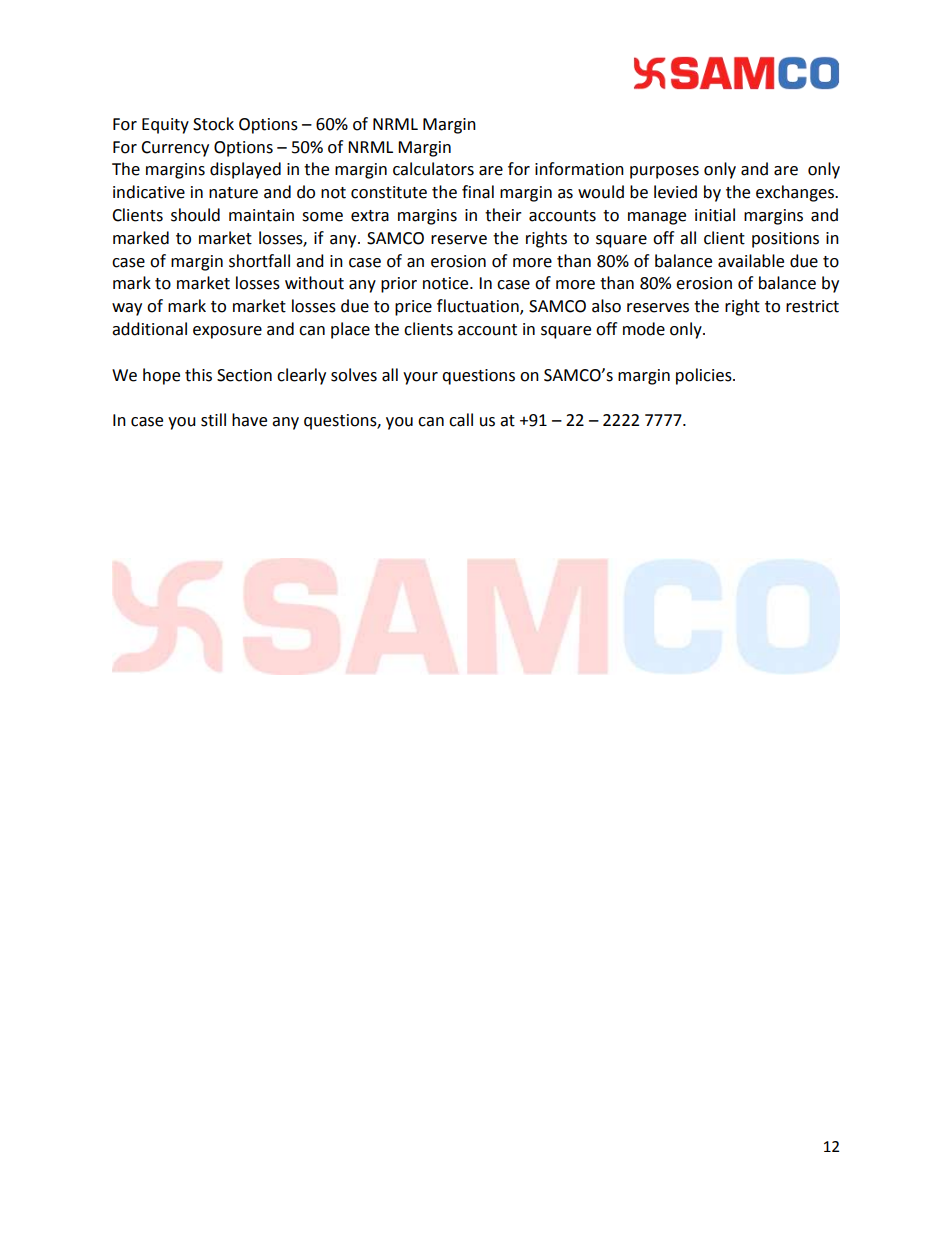 This page has height=1233, width=952. I want to click on Stock, so click(213, 124).
